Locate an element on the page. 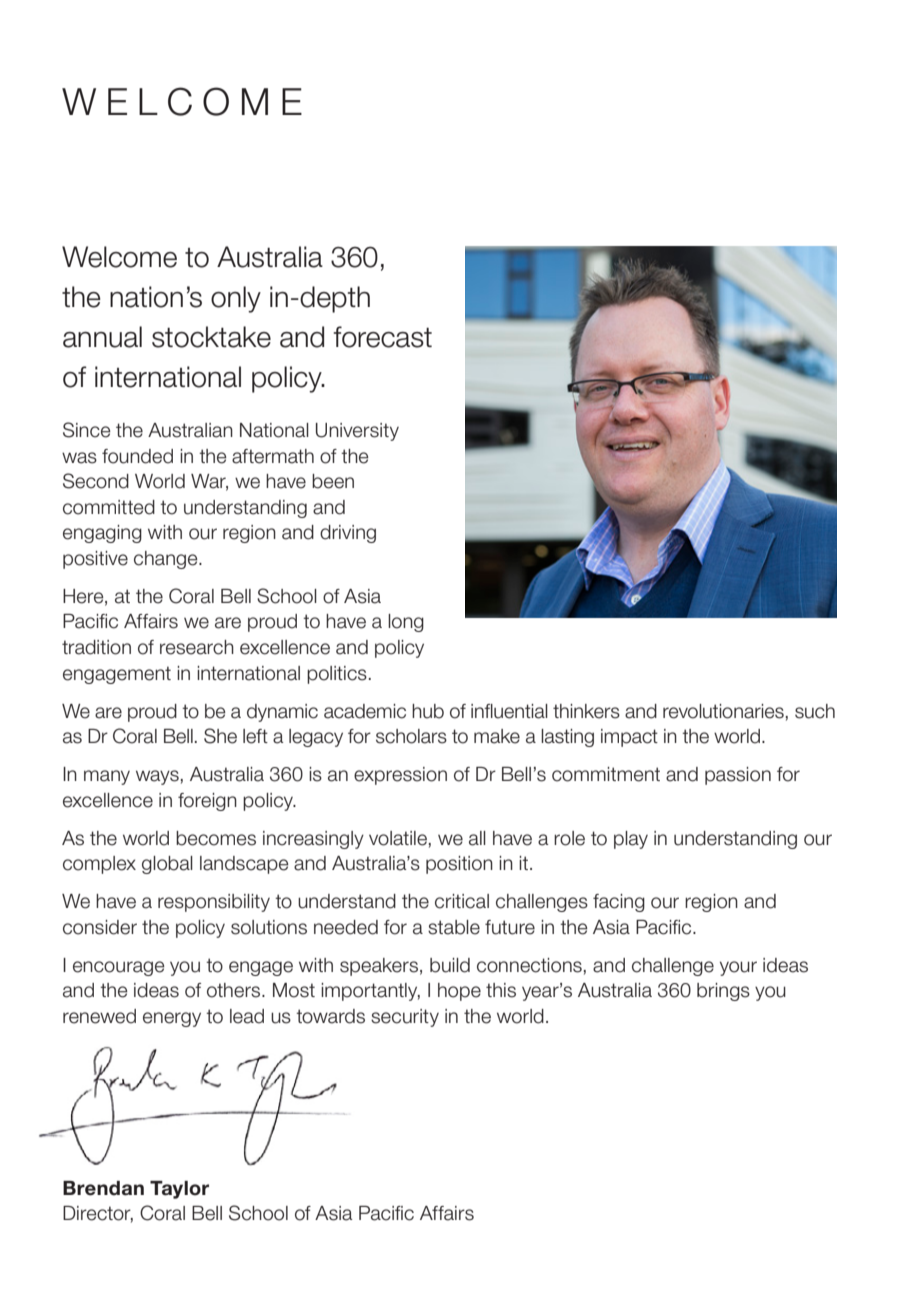 This page has height=1311, width=924. annual is located at coordinates (102, 337).
